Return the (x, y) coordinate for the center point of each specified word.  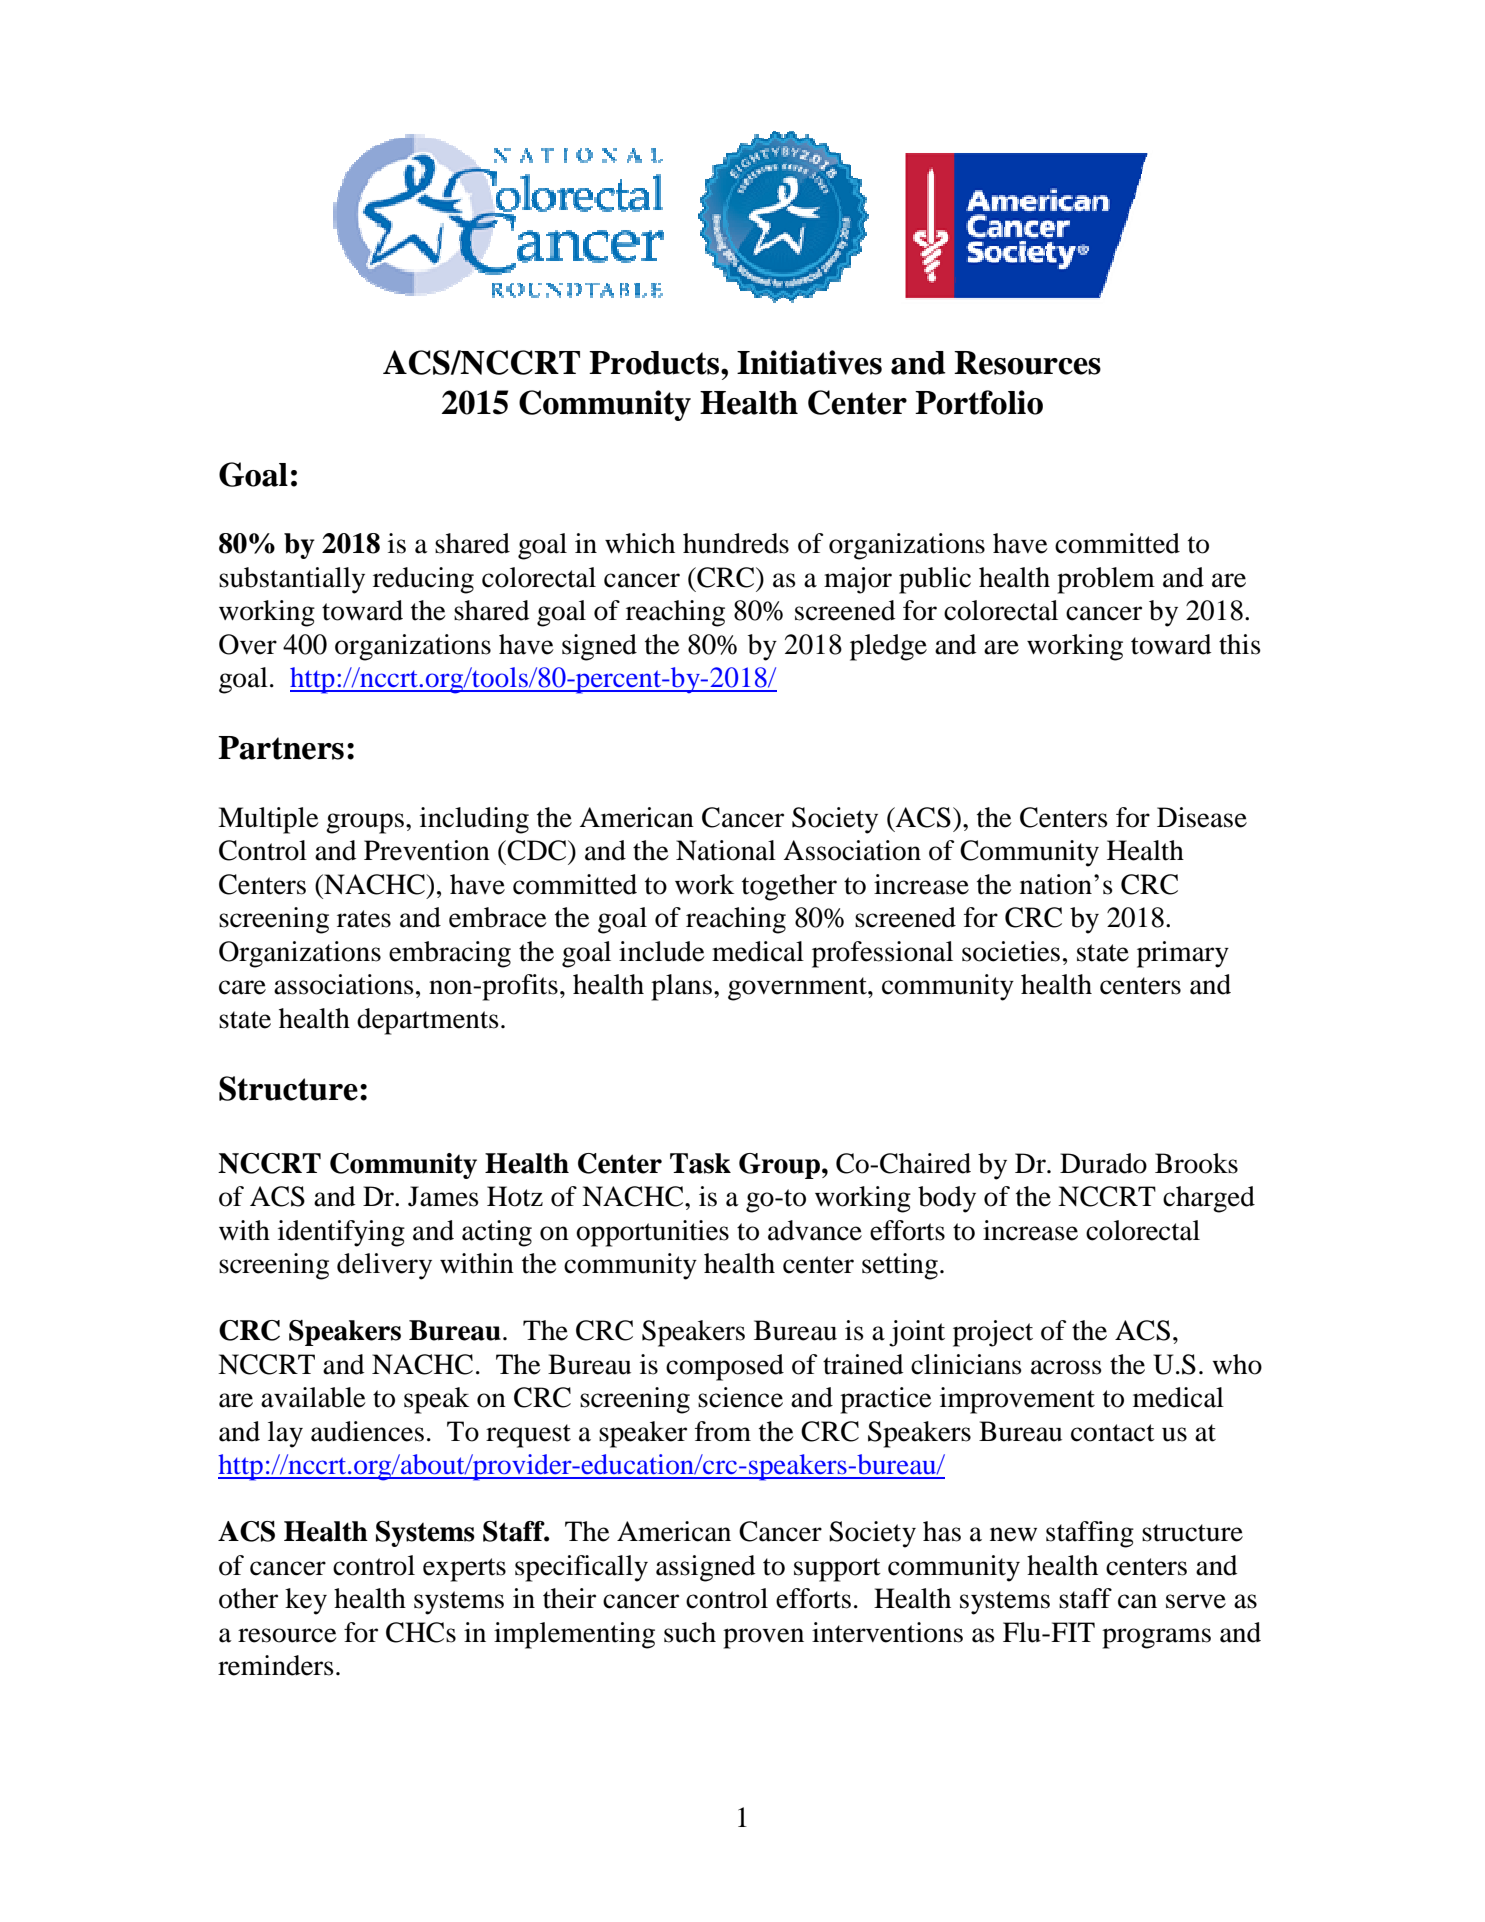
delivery (384, 1266)
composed (725, 1367)
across (1066, 1367)
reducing (423, 580)
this (1240, 644)
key (306, 1601)
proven (763, 1638)
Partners (281, 748)
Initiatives (809, 362)
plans (681, 987)
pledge (888, 647)
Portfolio (979, 402)
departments (428, 1021)
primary (1183, 954)
